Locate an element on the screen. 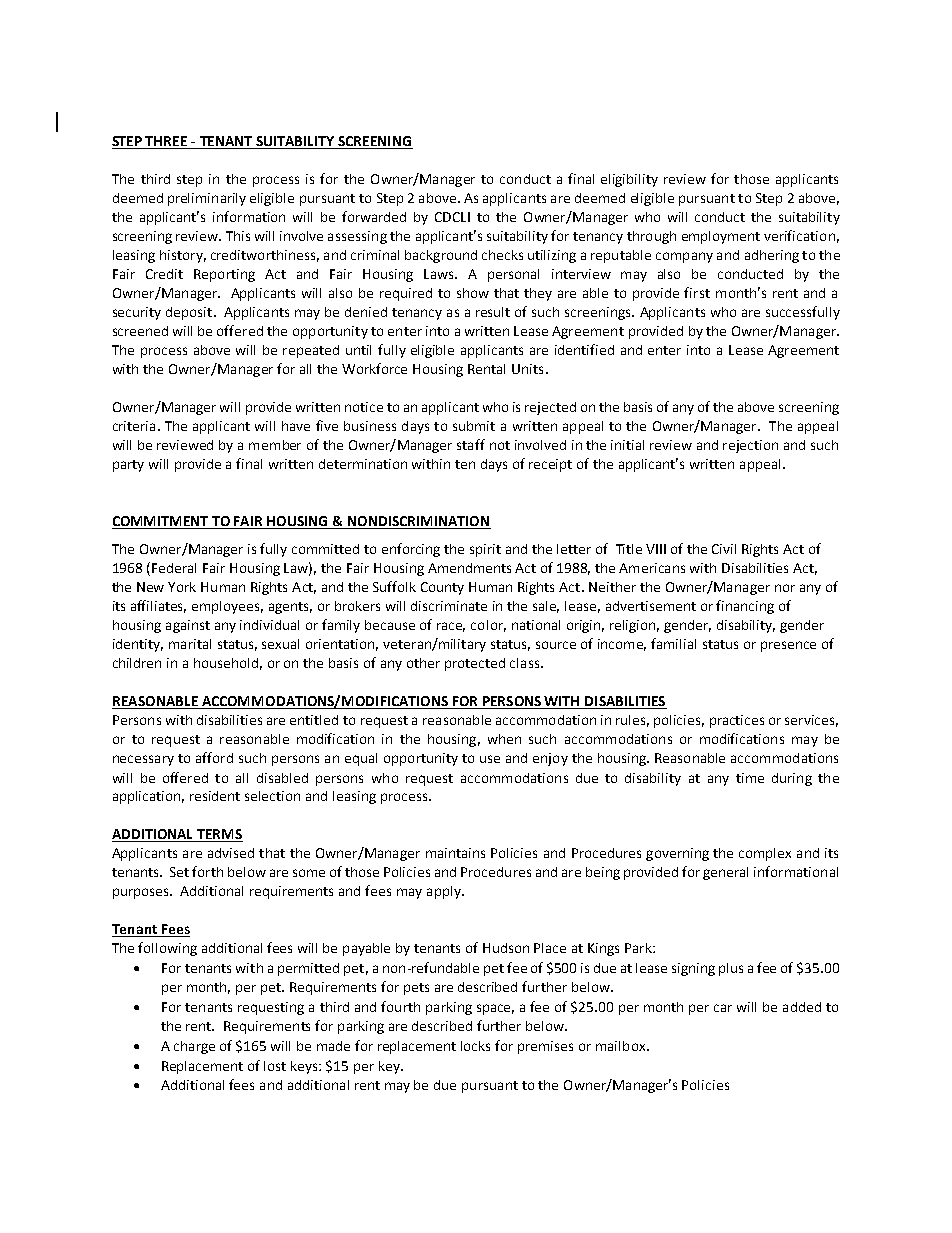 The image size is (952, 1233). Civil is located at coordinates (724, 549).
